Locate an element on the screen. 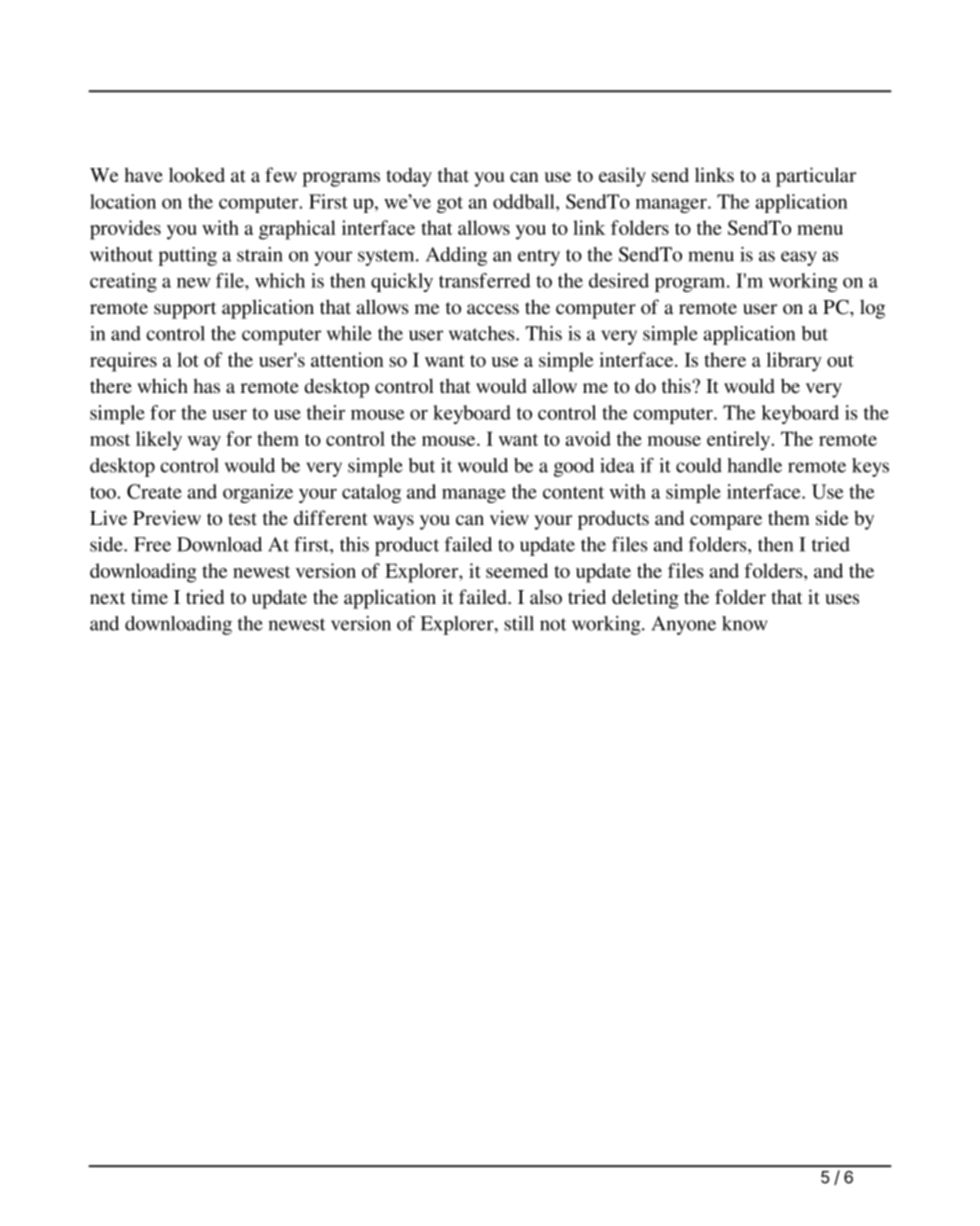 This screenshot has height=1226, width=980. particular is located at coordinates (816, 177).
